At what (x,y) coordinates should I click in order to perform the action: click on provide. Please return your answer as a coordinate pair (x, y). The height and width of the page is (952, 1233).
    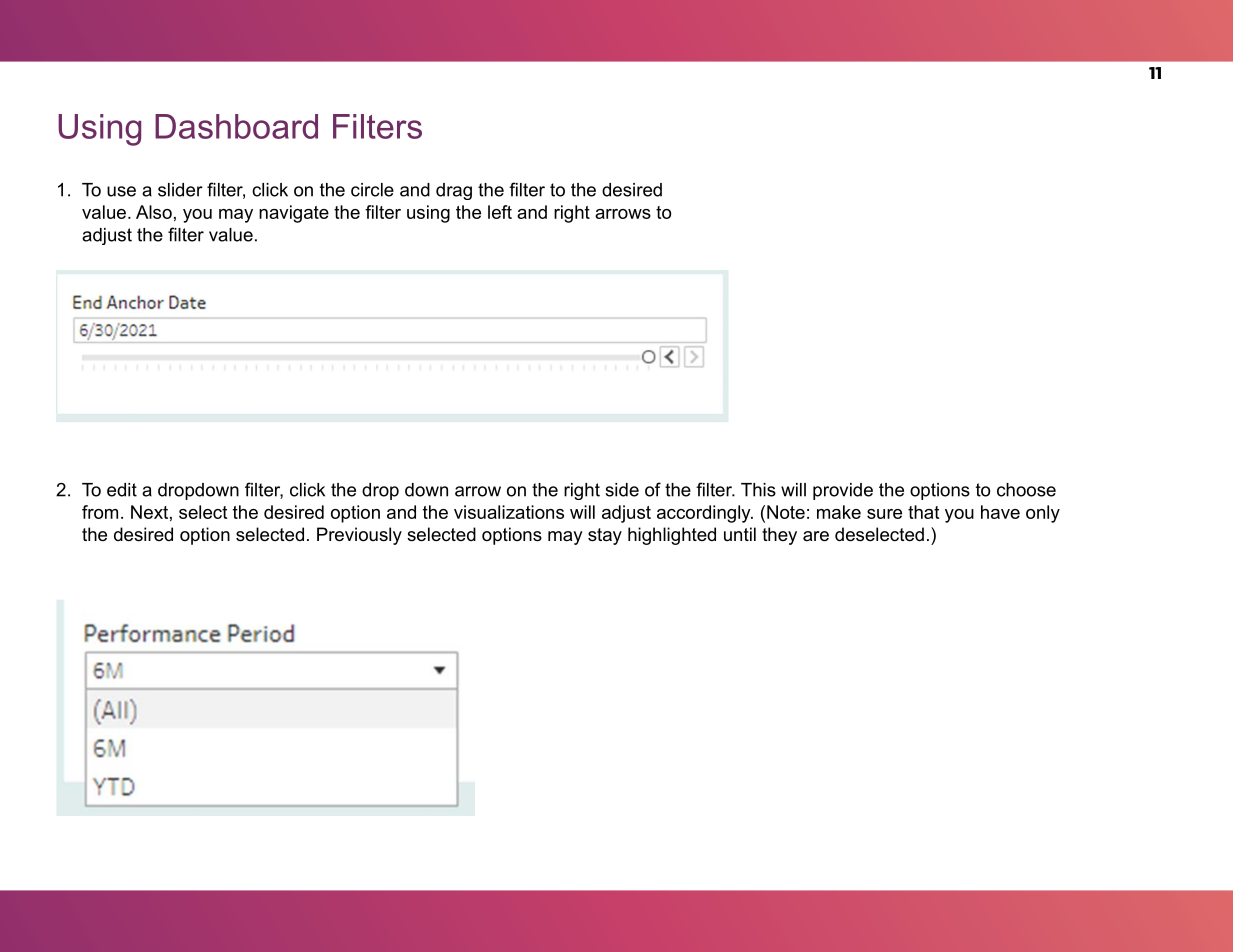
    Looking at the image, I should click on (843, 491).
